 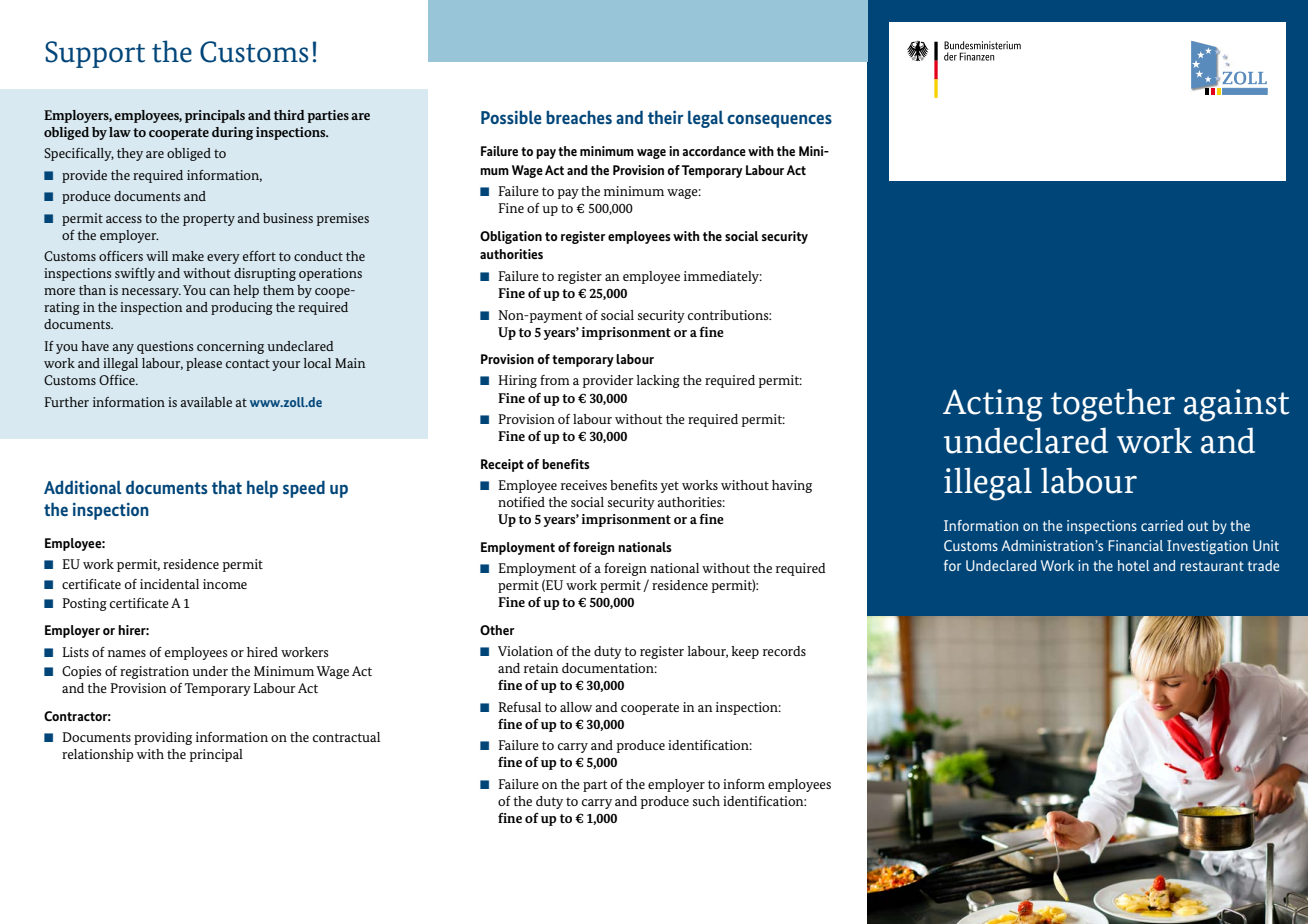 I want to click on income, so click(x=225, y=584).
